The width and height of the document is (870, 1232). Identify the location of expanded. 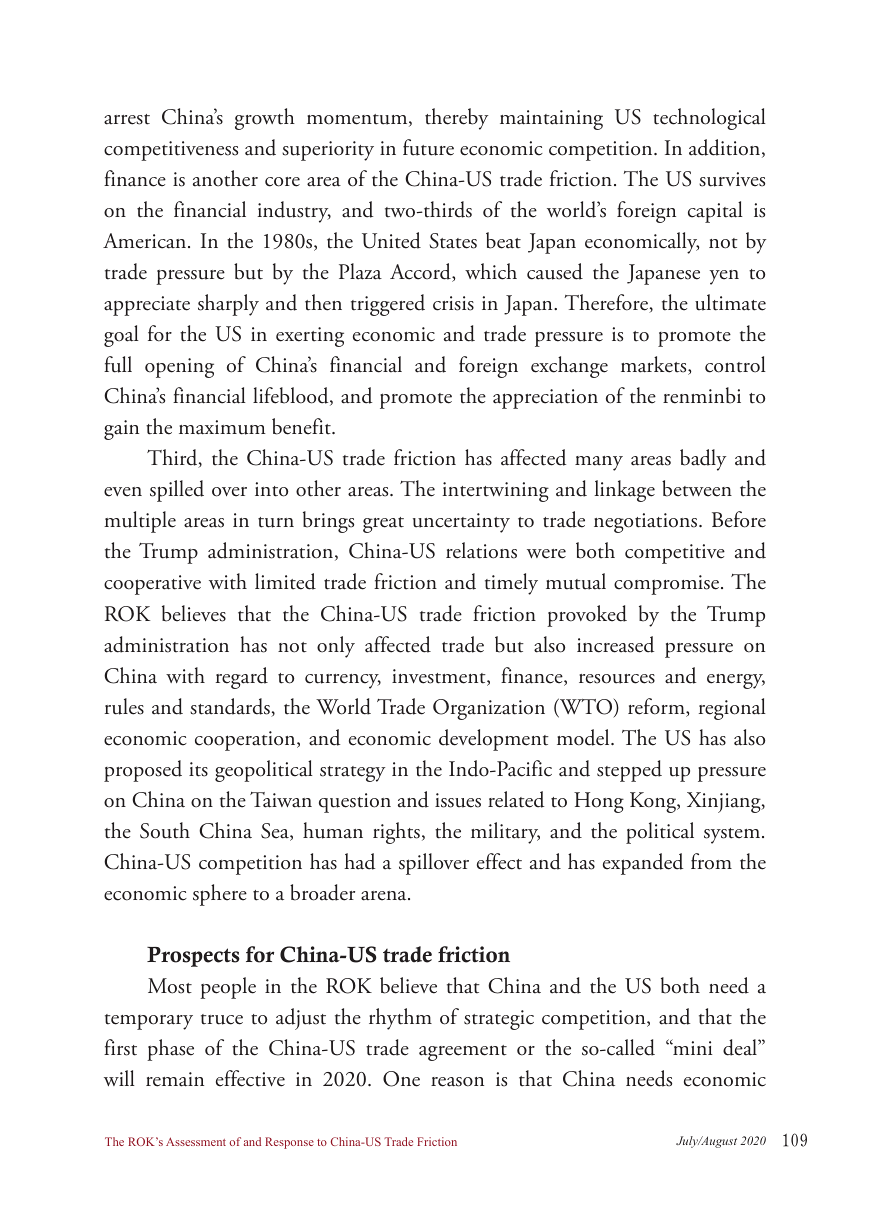
(643, 864).
